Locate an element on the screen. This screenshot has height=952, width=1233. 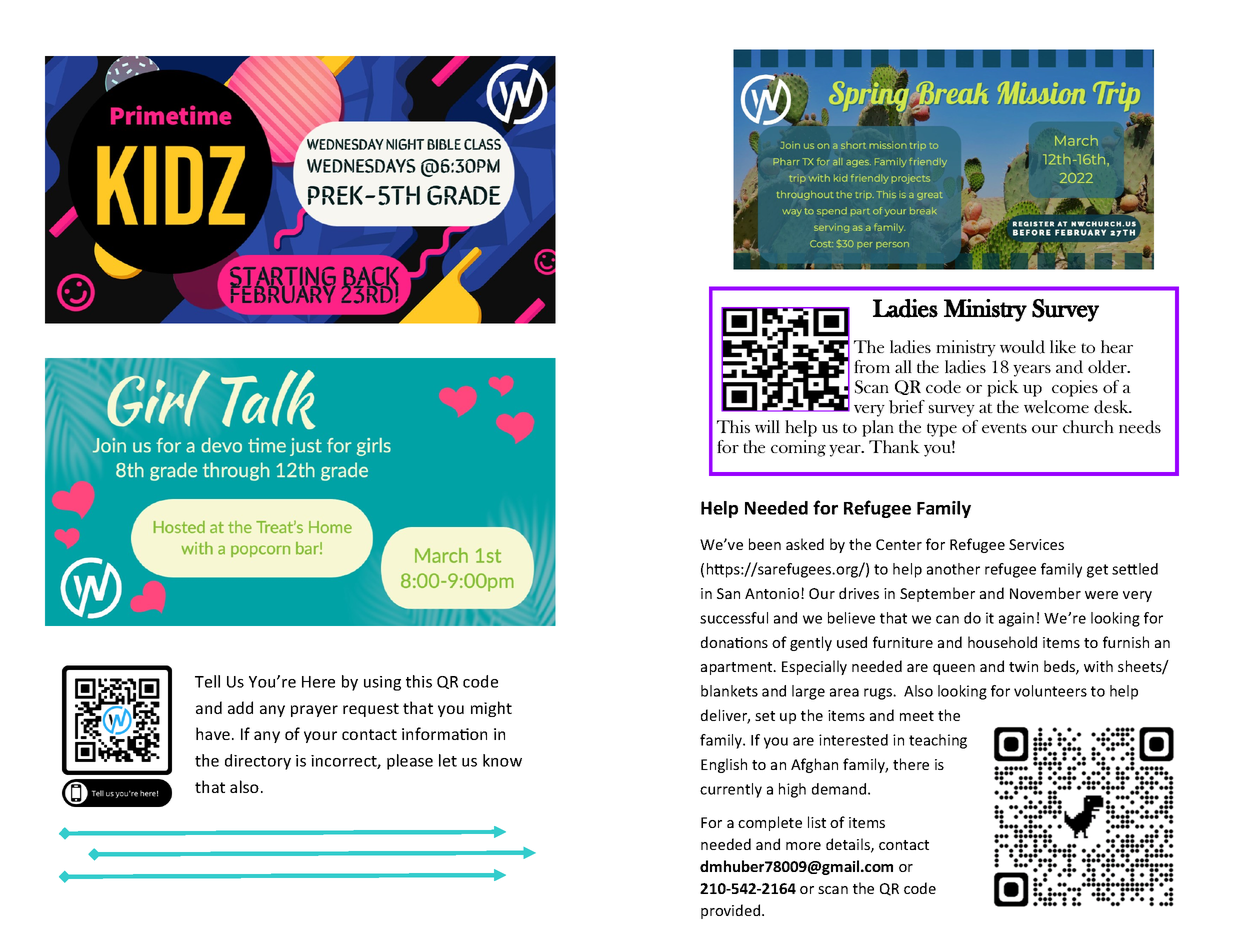
from is located at coordinates (872, 366).
